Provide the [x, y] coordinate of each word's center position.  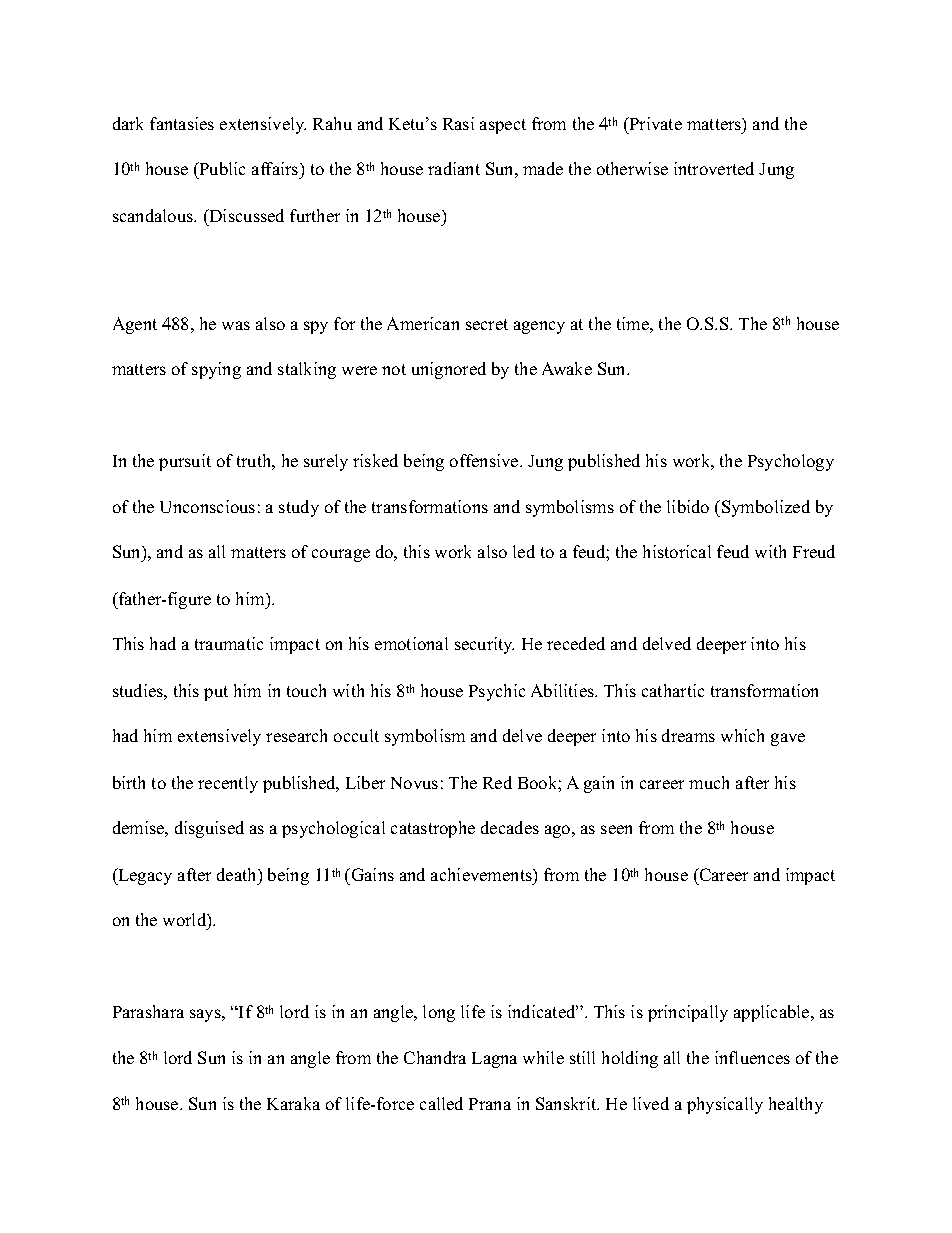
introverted [714, 168]
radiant [454, 168]
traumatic [229, 643]
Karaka [293, 1103]
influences [752, 1057]
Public [221, 170]
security [484, 645]
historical [677, 551]
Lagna [494, 1060]
